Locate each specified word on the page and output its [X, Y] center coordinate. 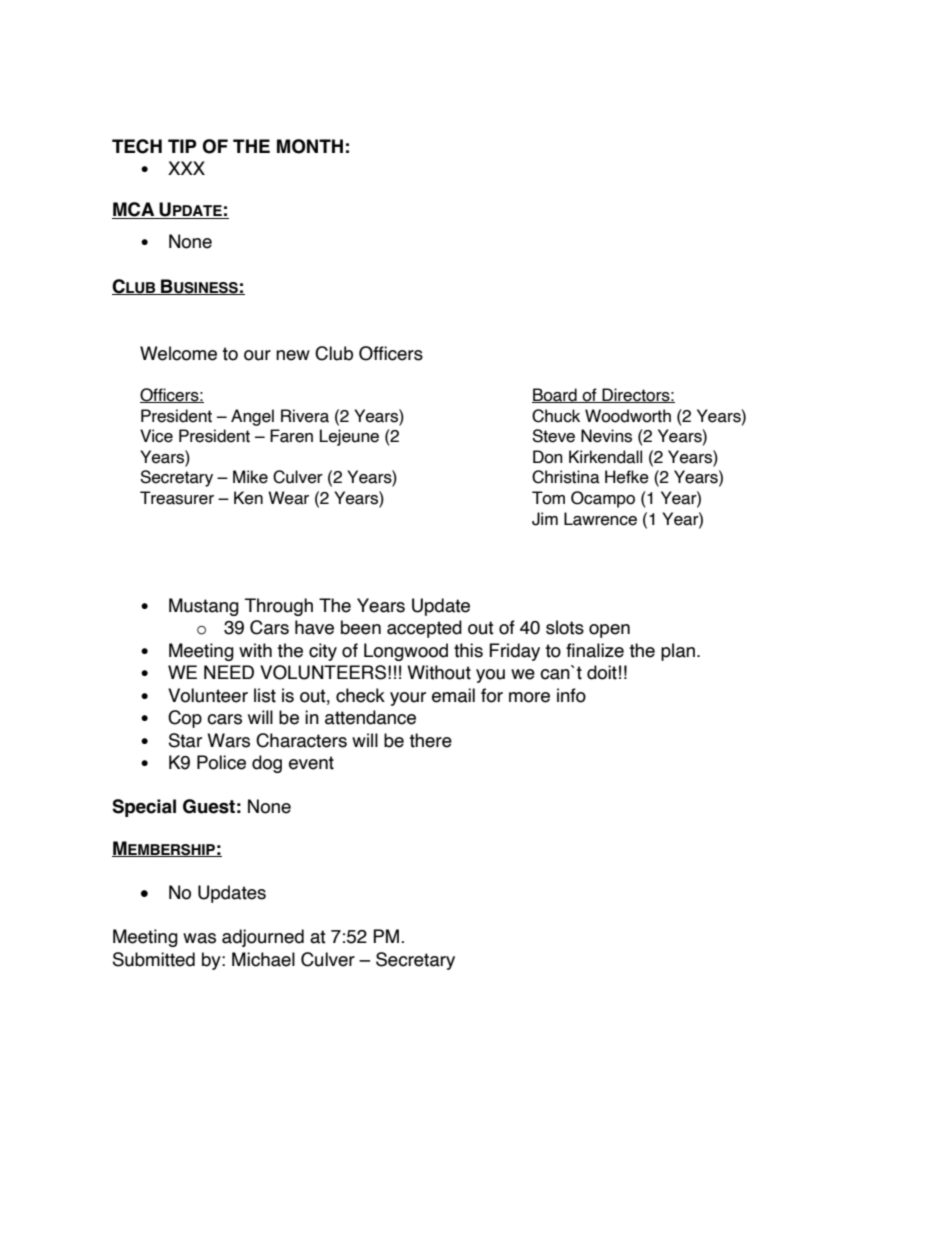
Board [555, 395]
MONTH [310, 146]
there [430, 740]
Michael [263, 959]
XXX [186, 168]
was [199, 938]
